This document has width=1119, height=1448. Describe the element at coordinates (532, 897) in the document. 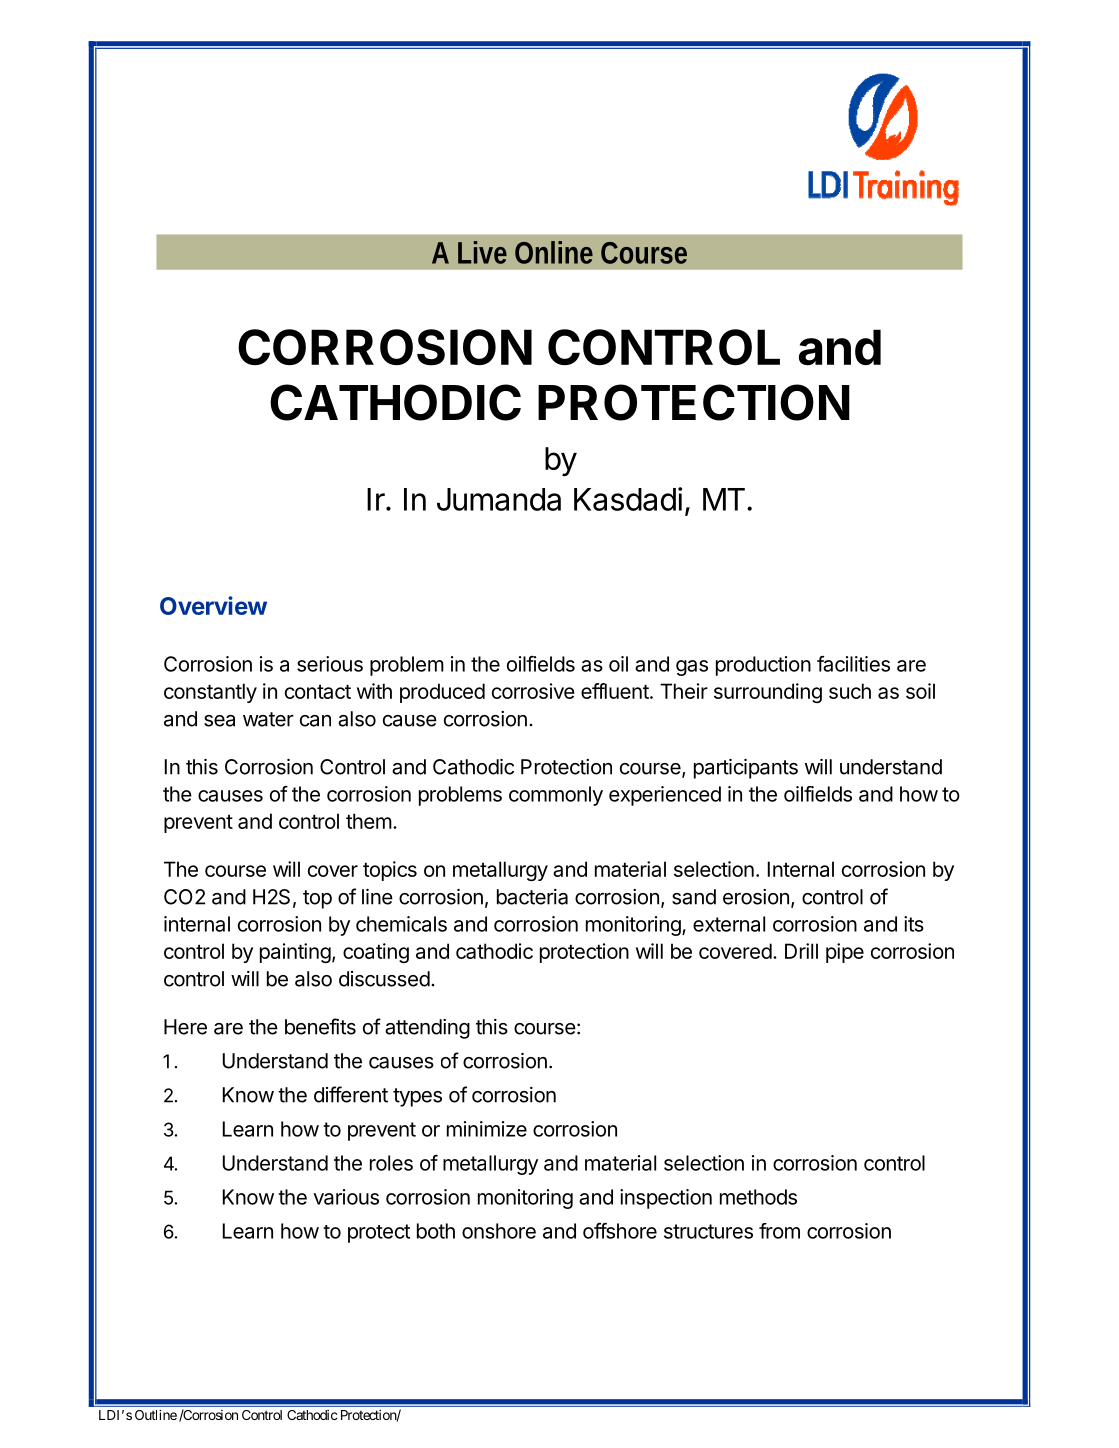

I see `bacteria` at that location.
